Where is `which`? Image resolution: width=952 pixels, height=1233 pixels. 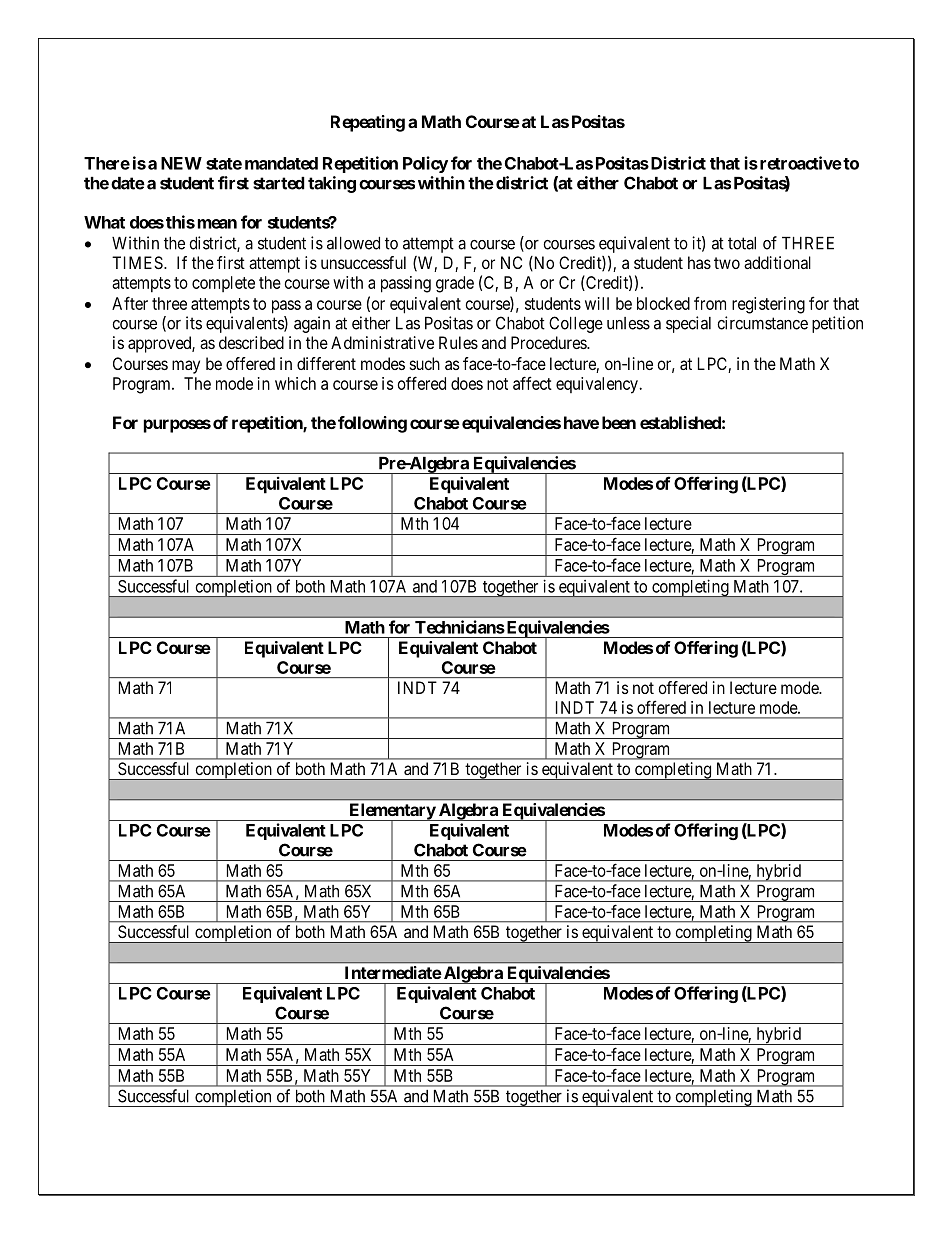
which is located at coordinates (295, 383).
